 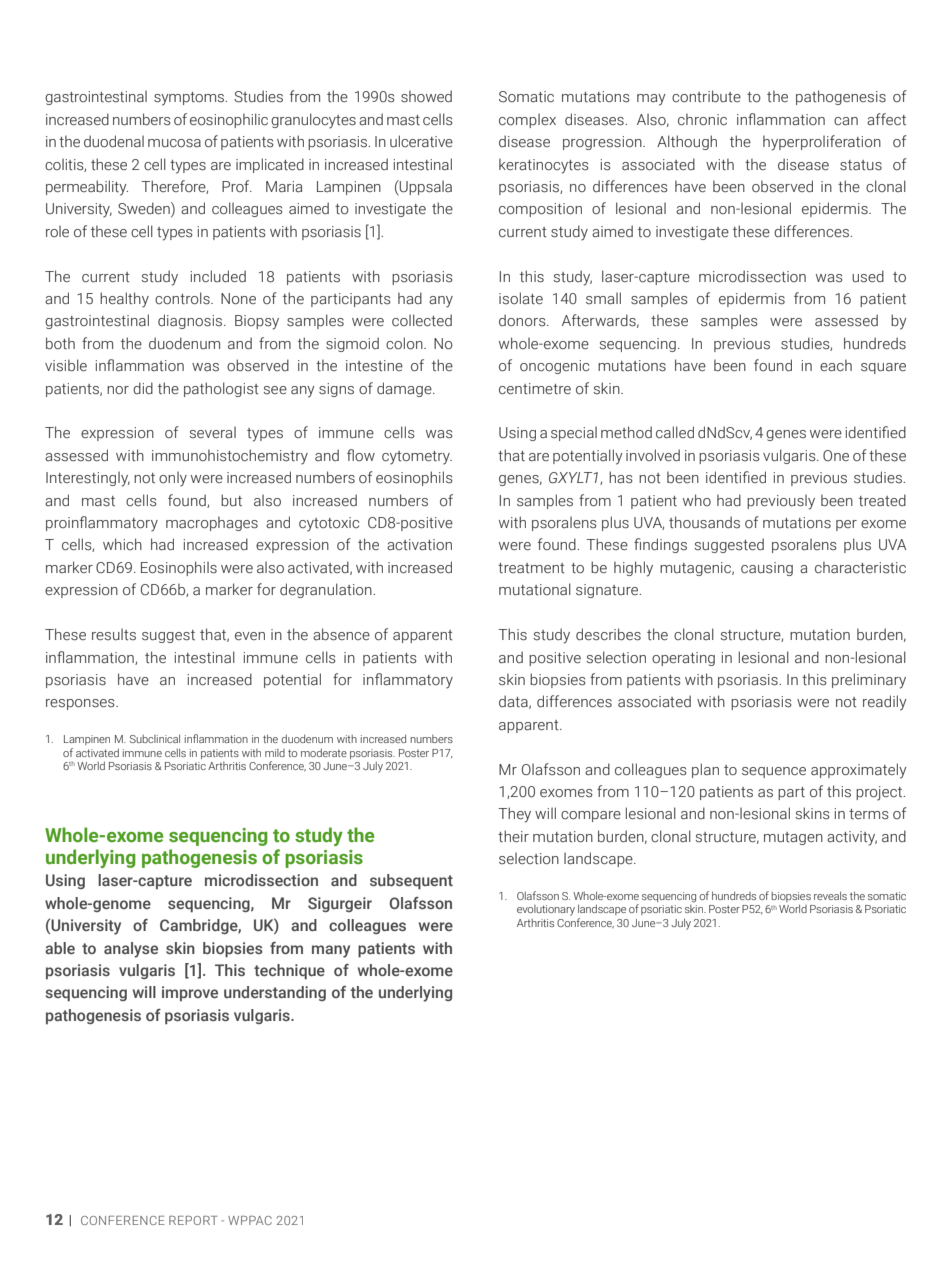 What do you see at coordinates (421, 141) in the document?
I see `ulcerative` at bounding box center [421, 141].
